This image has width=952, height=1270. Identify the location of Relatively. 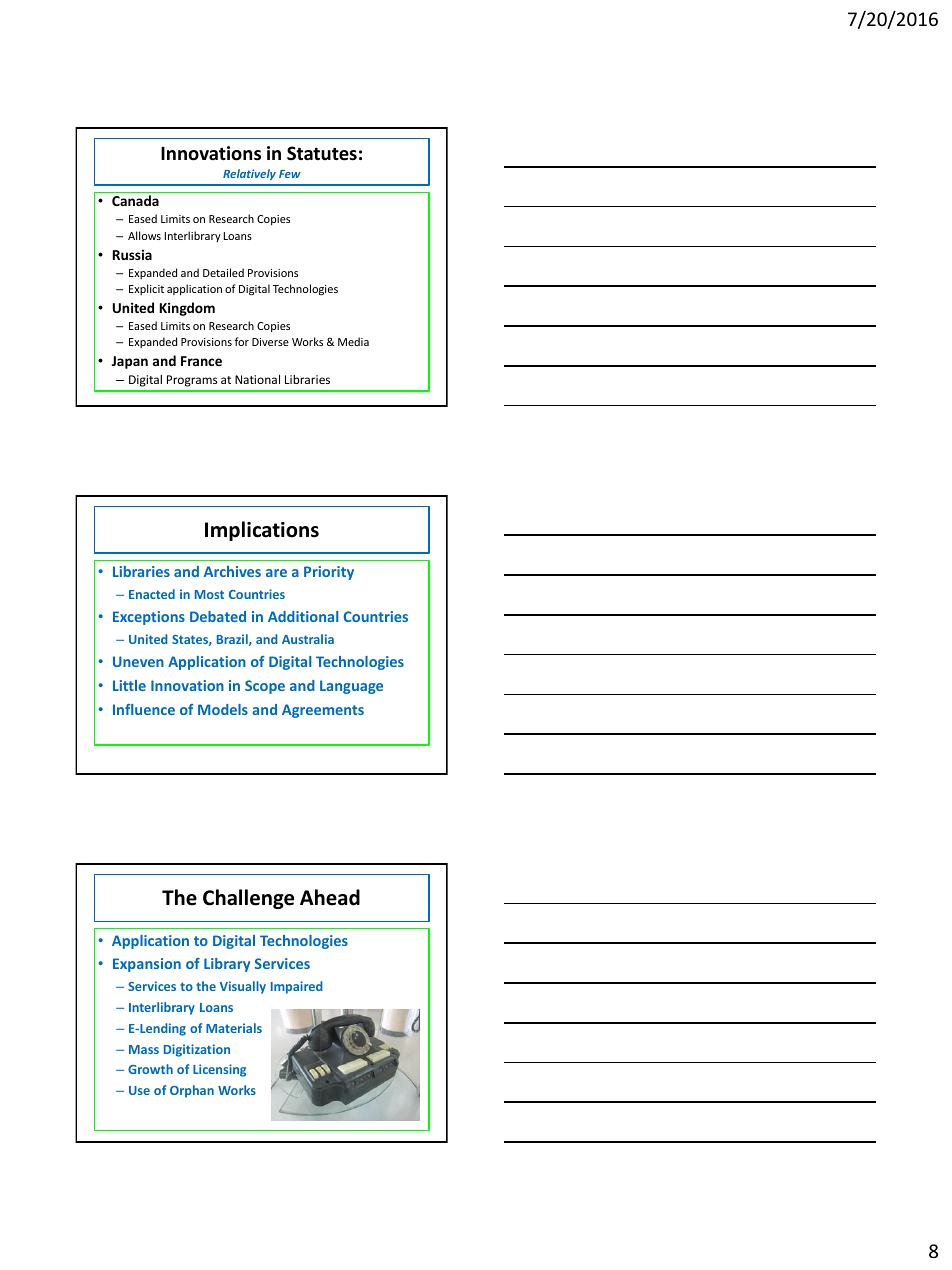
(249, 174).
